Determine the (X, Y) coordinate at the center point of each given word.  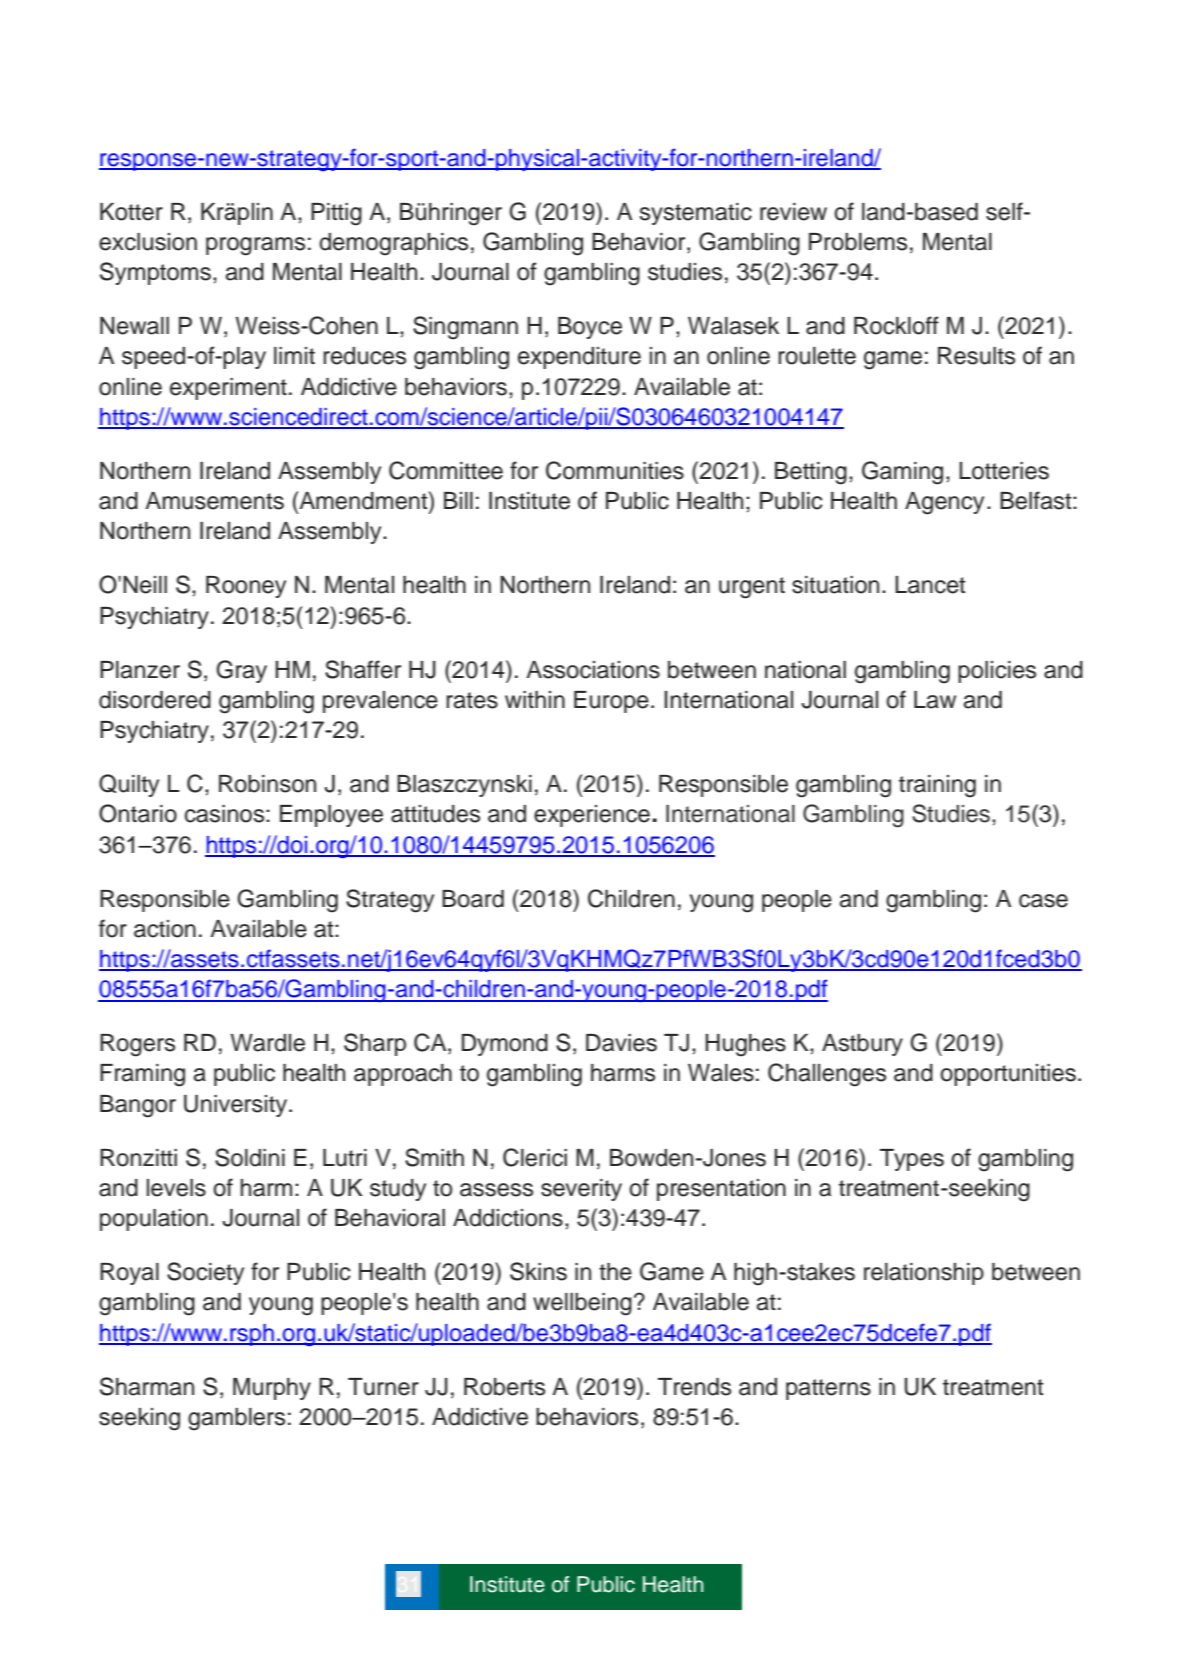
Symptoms (155, 273)
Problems (858, 242)
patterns (828, 1389)
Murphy (272, 1389)
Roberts (504, 1387)
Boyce (590, 328)
